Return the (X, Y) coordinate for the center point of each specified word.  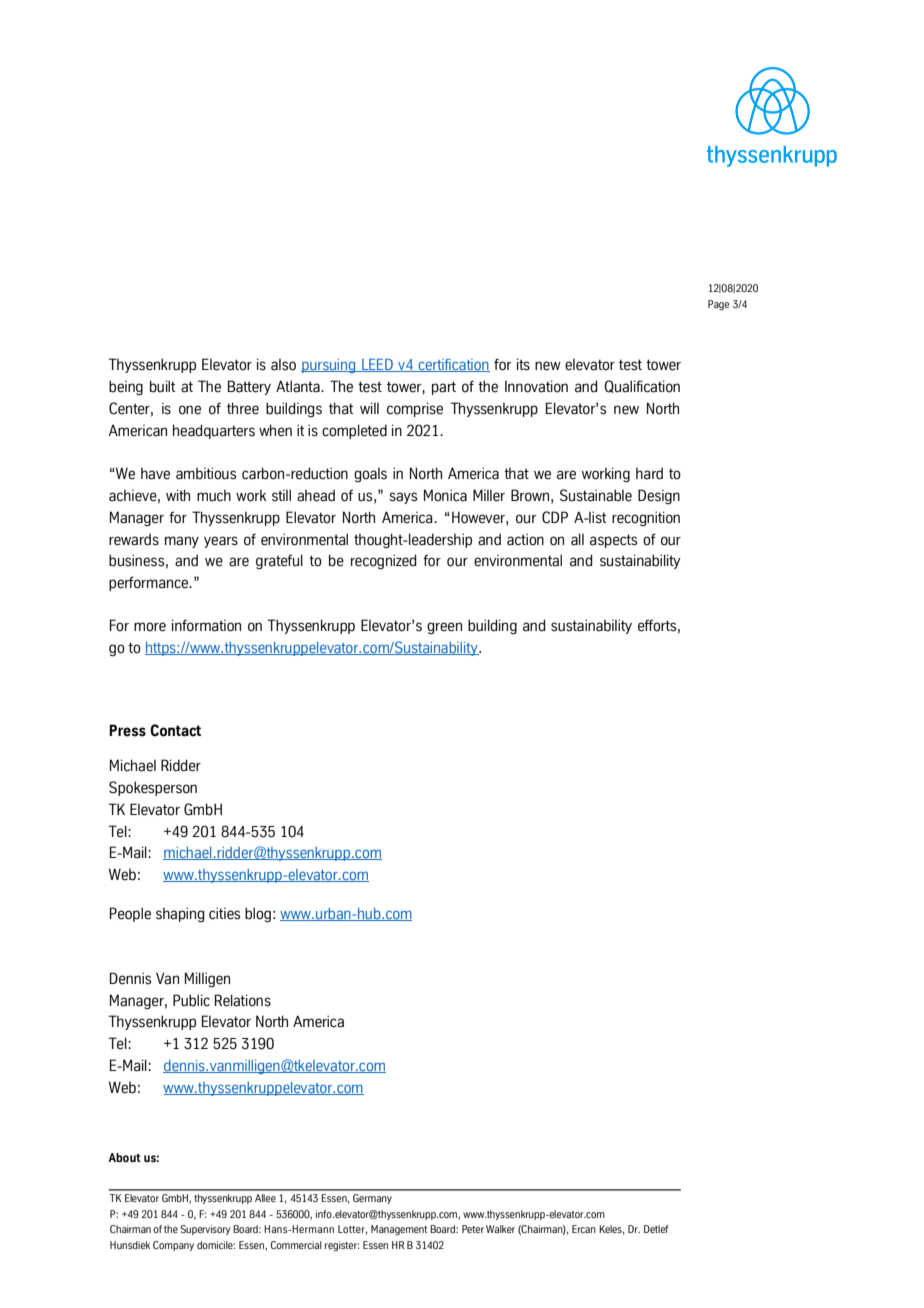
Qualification (642, 386)
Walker (500, 1229)
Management (399, 1230)
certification (453, 365)
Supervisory (206, 1230)
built (162, 386)
